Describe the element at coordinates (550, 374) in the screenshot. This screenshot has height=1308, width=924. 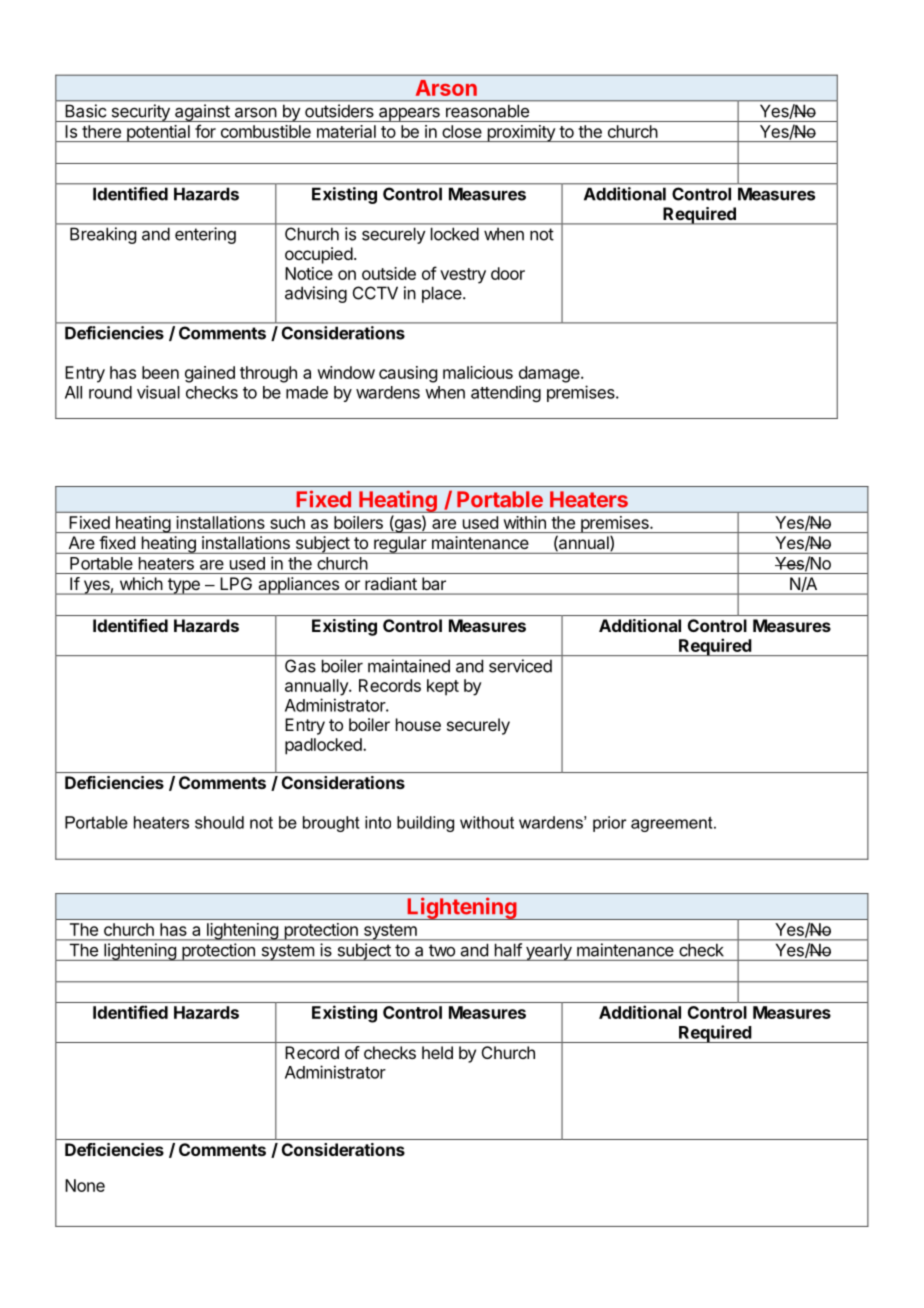
I see `damage` at that location.
